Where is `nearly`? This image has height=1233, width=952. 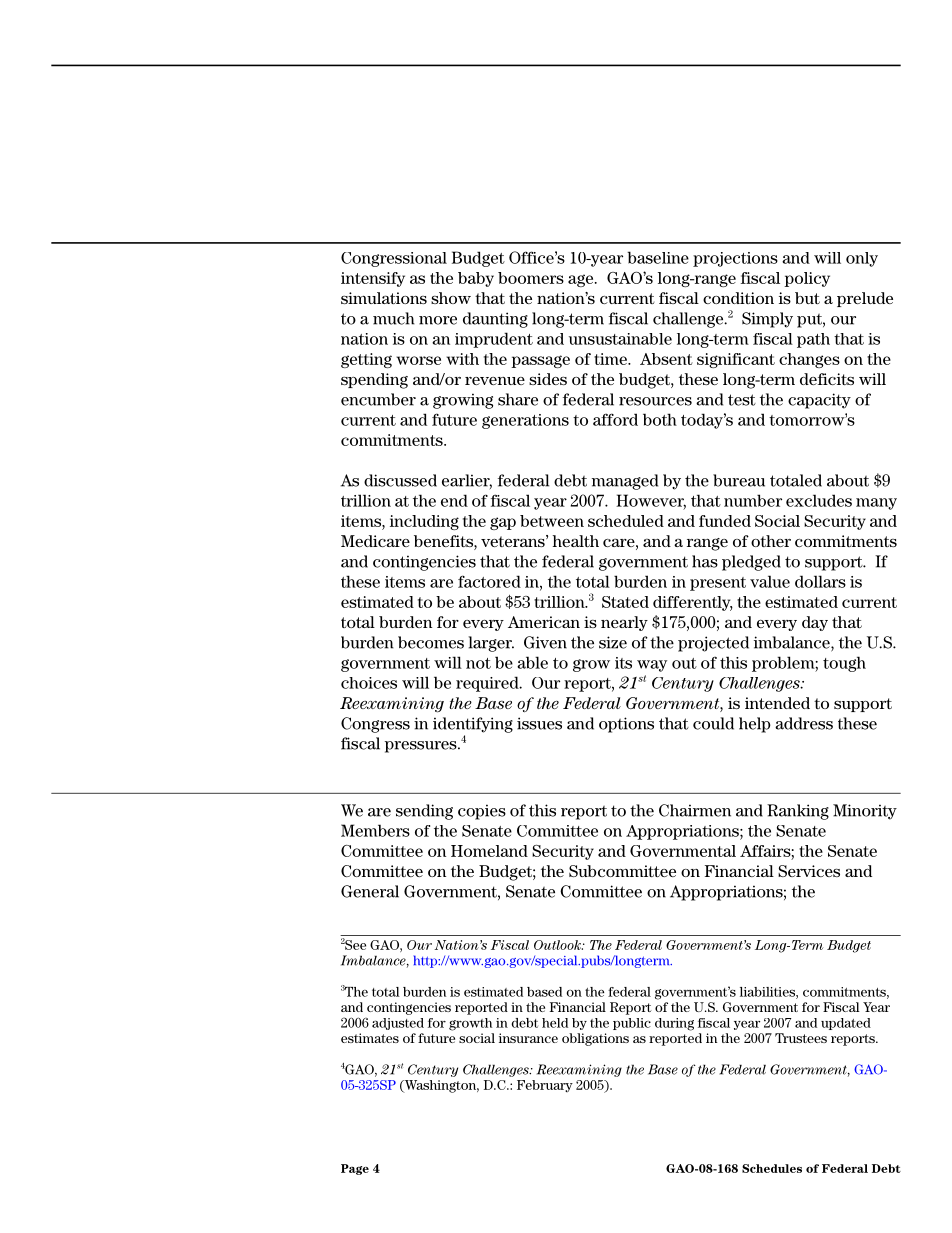 nearly is located at coordinates (624, 623).
